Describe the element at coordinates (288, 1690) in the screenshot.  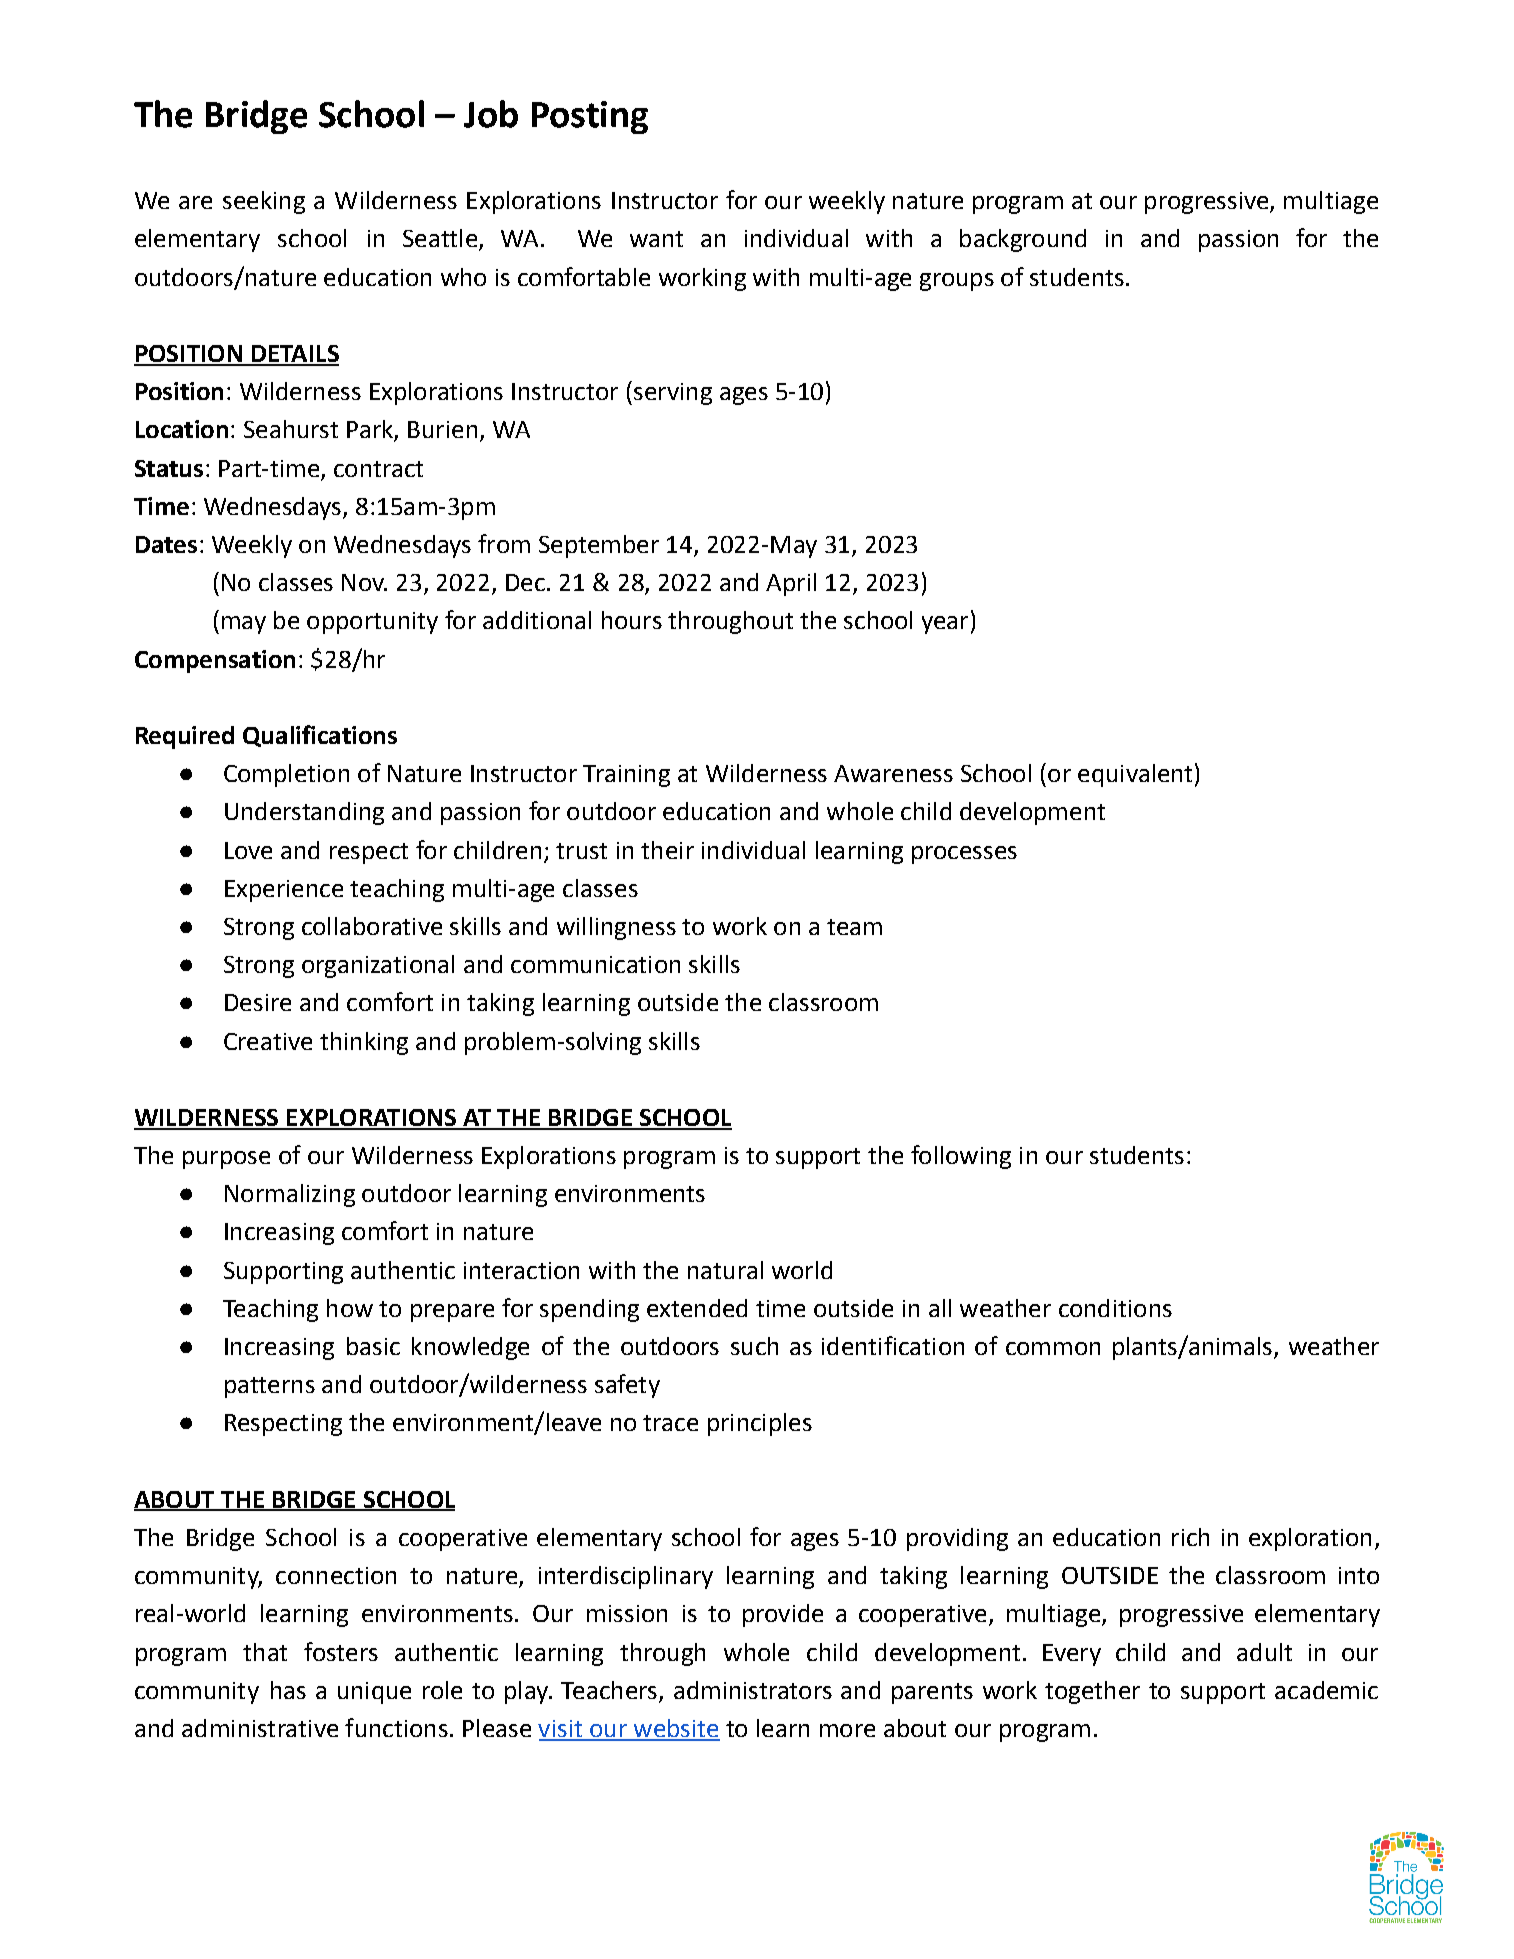
I see `has` at that location.
